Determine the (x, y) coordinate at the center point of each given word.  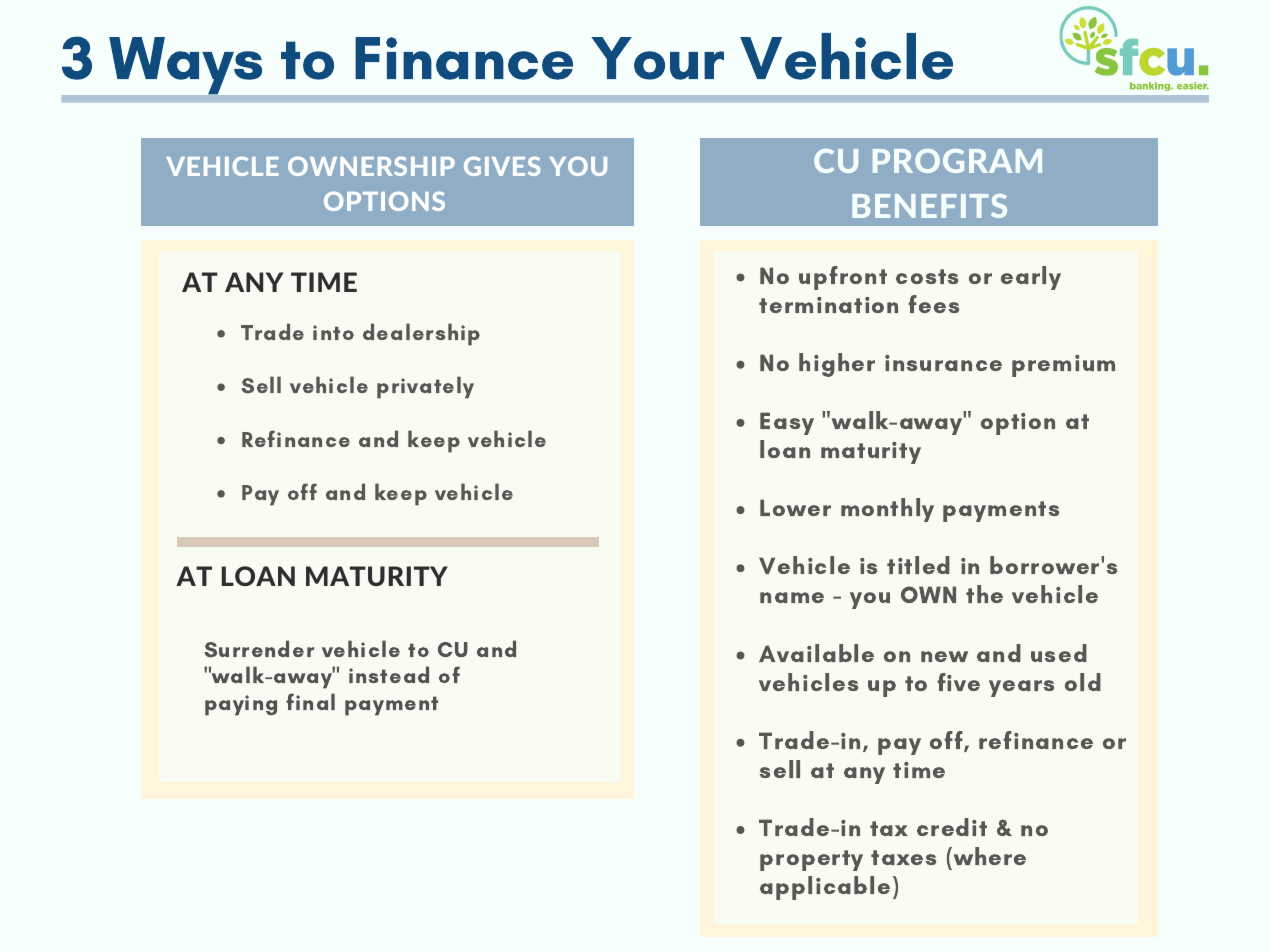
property (811, 860)
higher (837, 365)
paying (241, 705)
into (333, 332)
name (792, 597)
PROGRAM (957, 161)
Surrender (259, 649)
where (988, 856)
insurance (943, 363)
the (984, 594)
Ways (185, 65)
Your (657, 58)
